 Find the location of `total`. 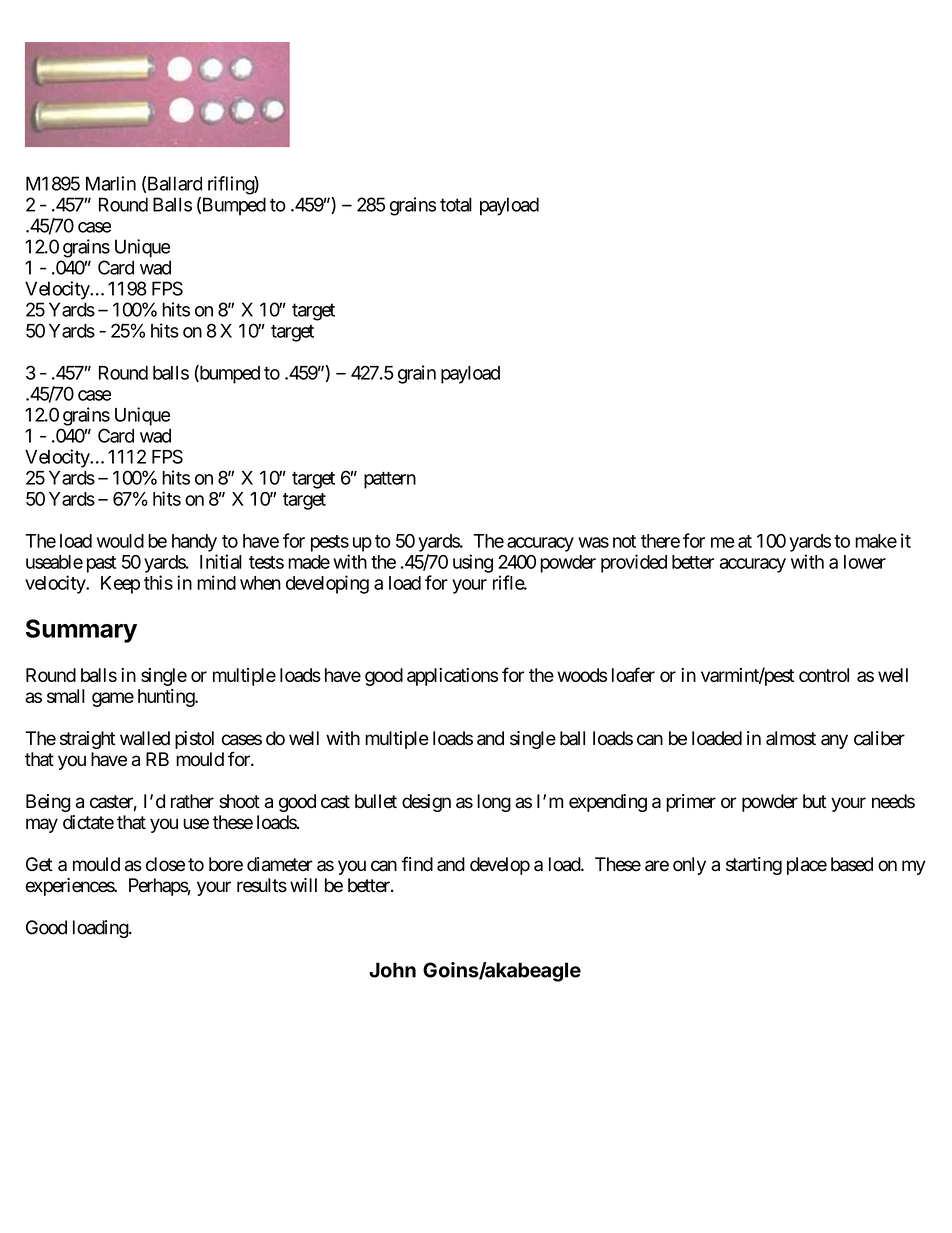

total is located at coordinates (456, 204).
